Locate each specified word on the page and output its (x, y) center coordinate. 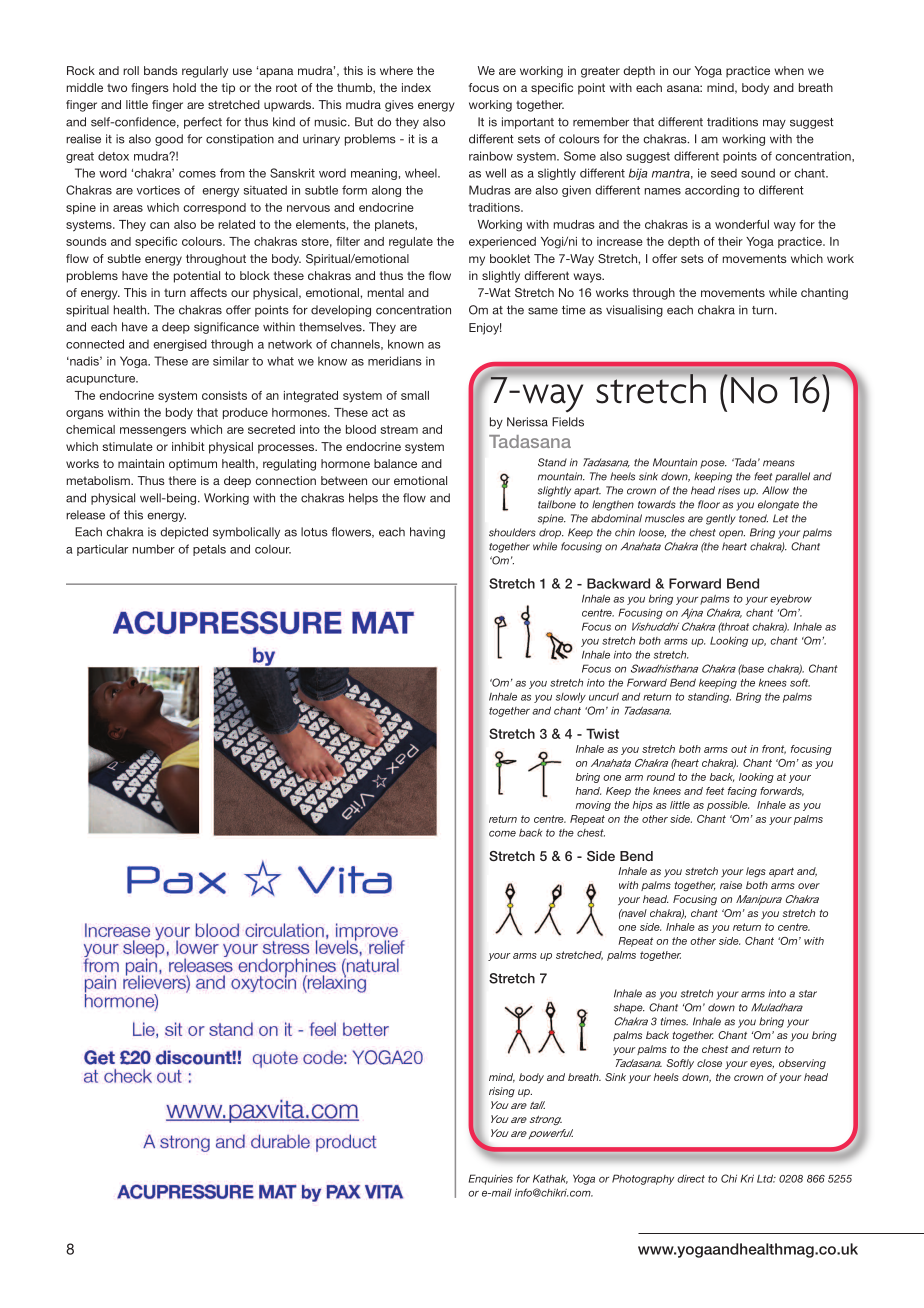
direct (691, 1178)
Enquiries (491, 1179)
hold (184, 87)
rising (502, 1092)
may (774, 124)
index (416, 87)
